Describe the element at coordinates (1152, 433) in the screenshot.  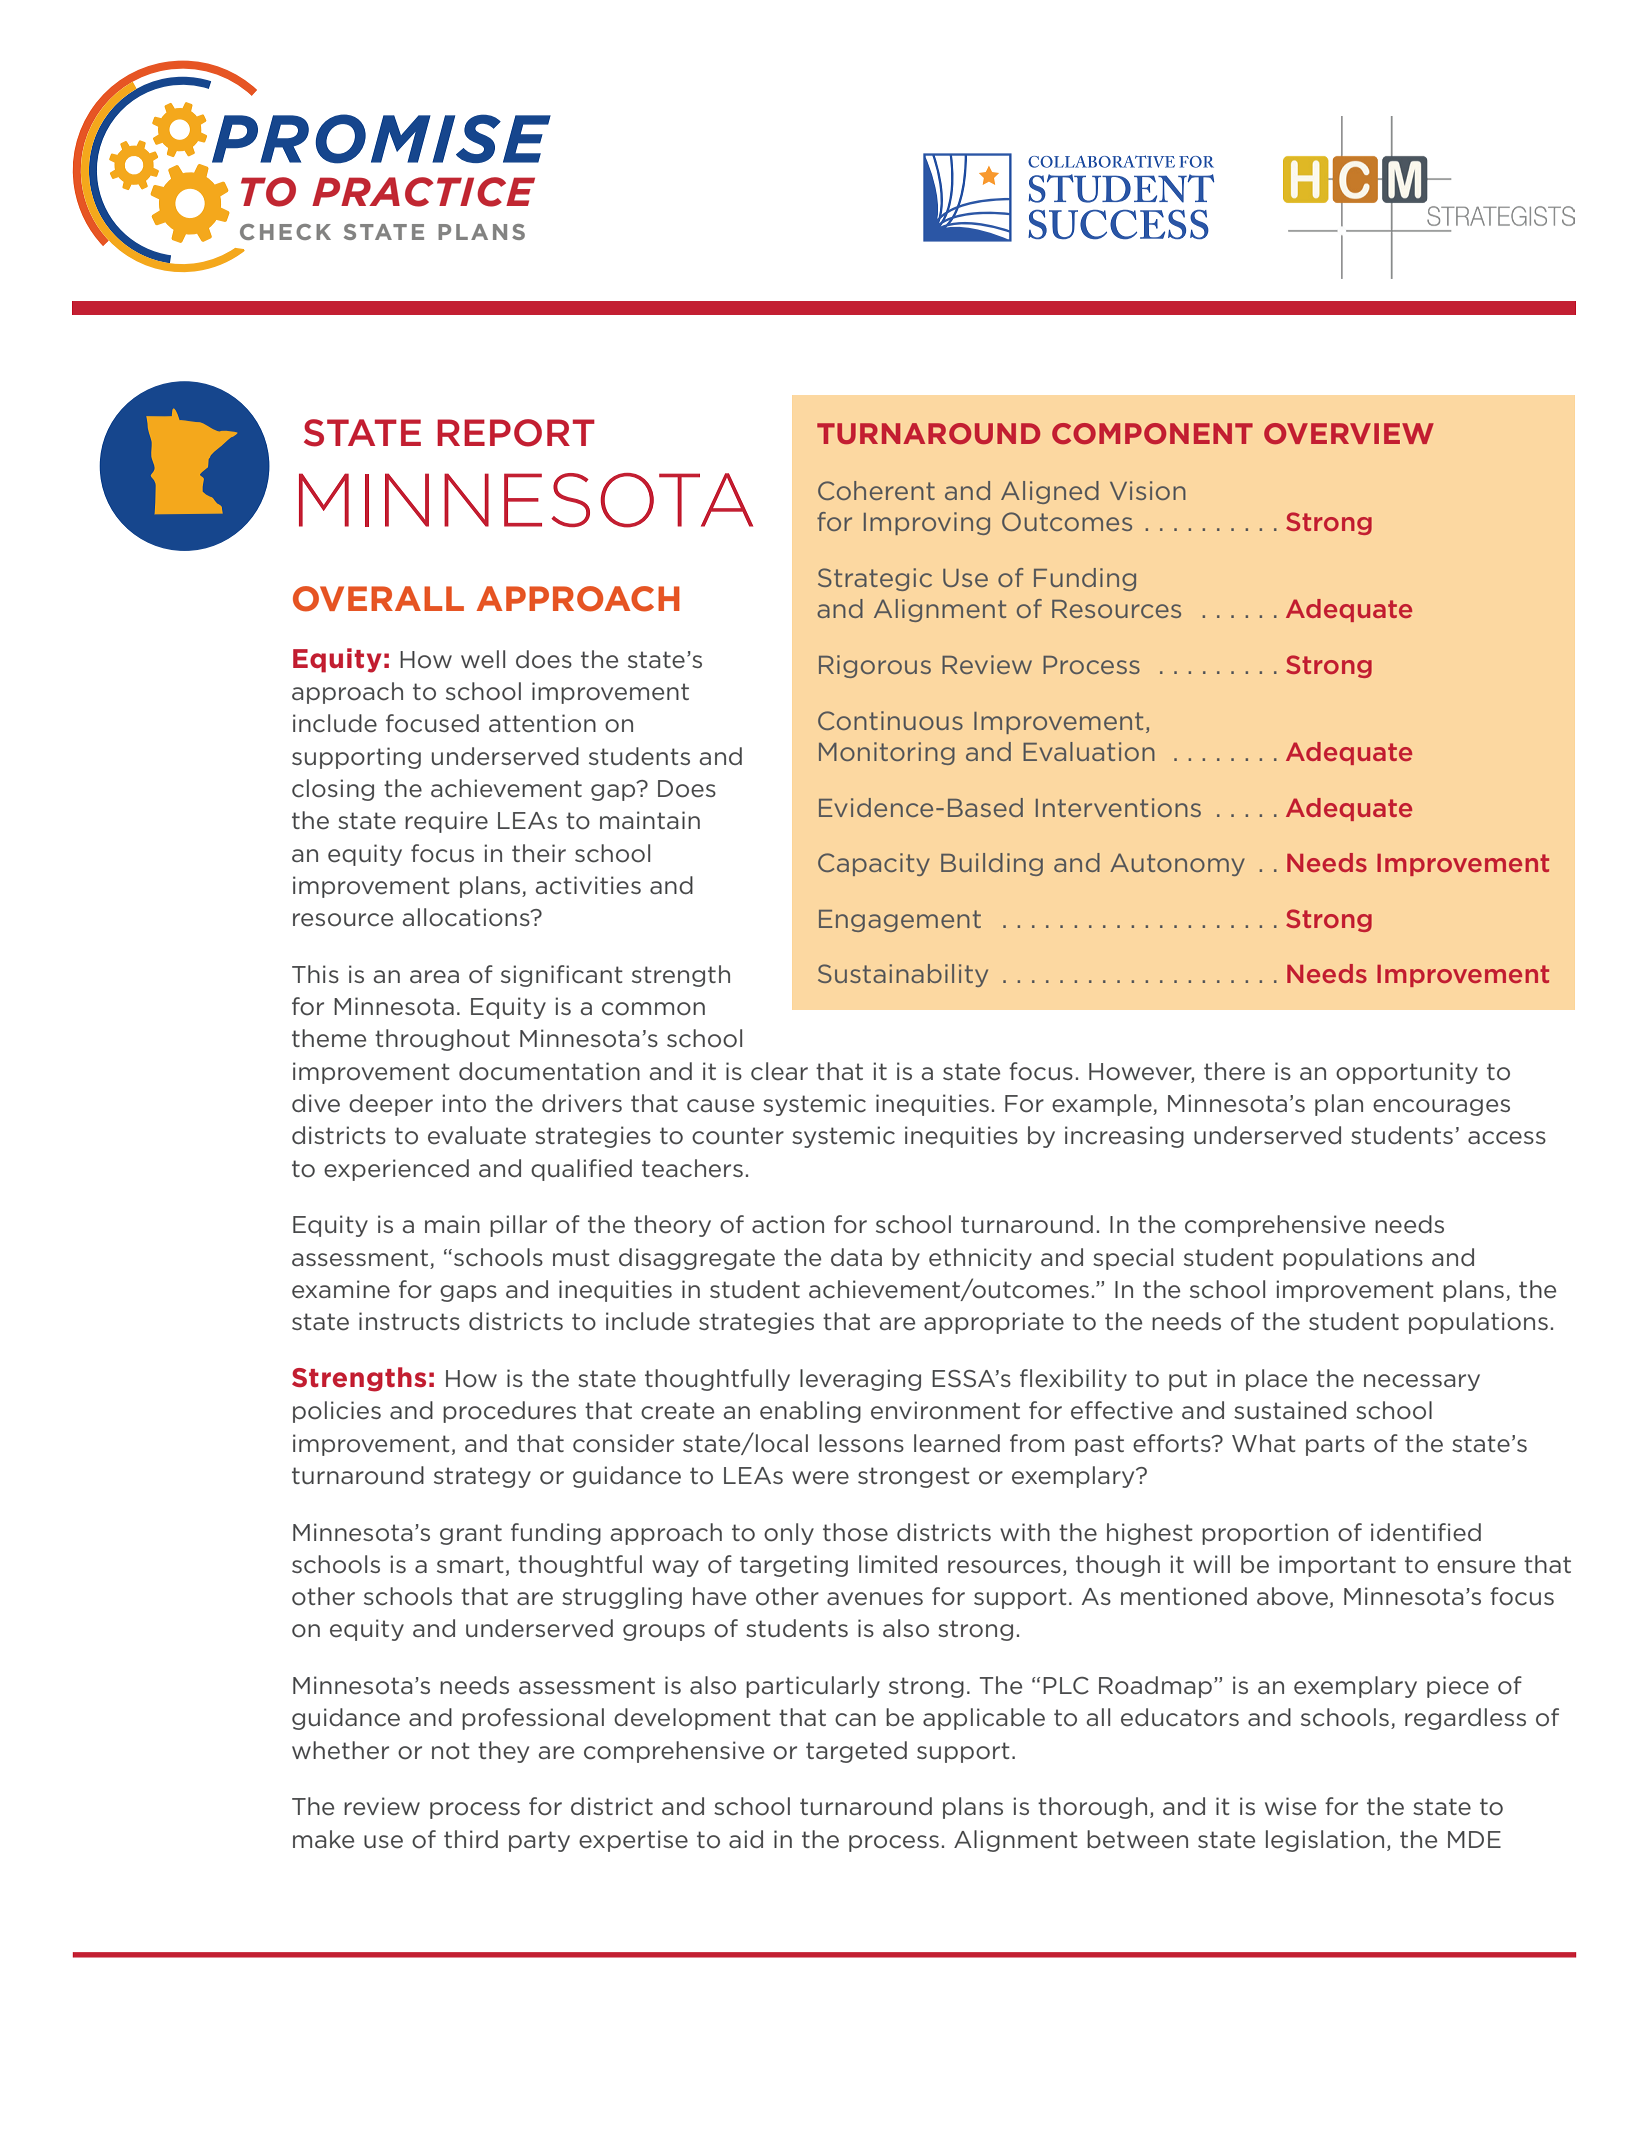
I see `COMPONENT` at that location.
